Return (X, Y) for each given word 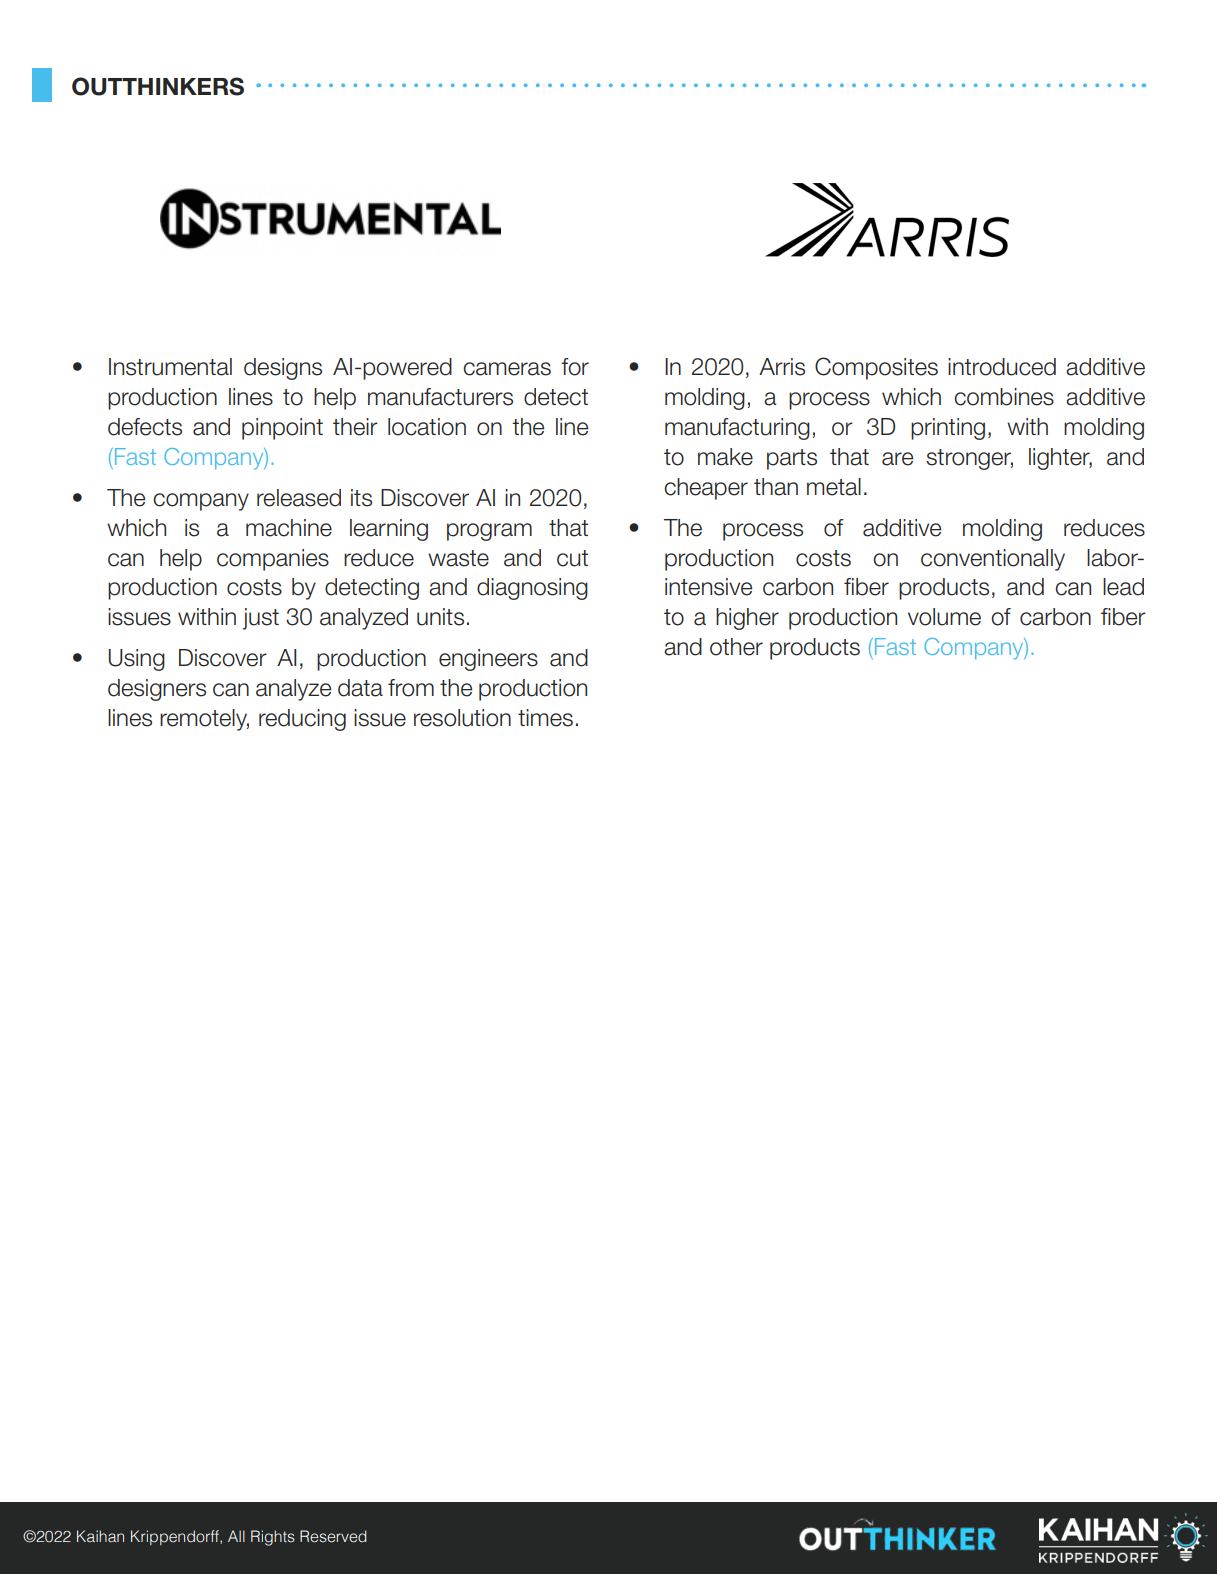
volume (944, 617)
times (545, 718)
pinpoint (282, 429)
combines (1004, 397)
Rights (273, 1538)
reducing (302, 720)
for (575, 367)
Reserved (333, 1536)
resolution (462, 718)
